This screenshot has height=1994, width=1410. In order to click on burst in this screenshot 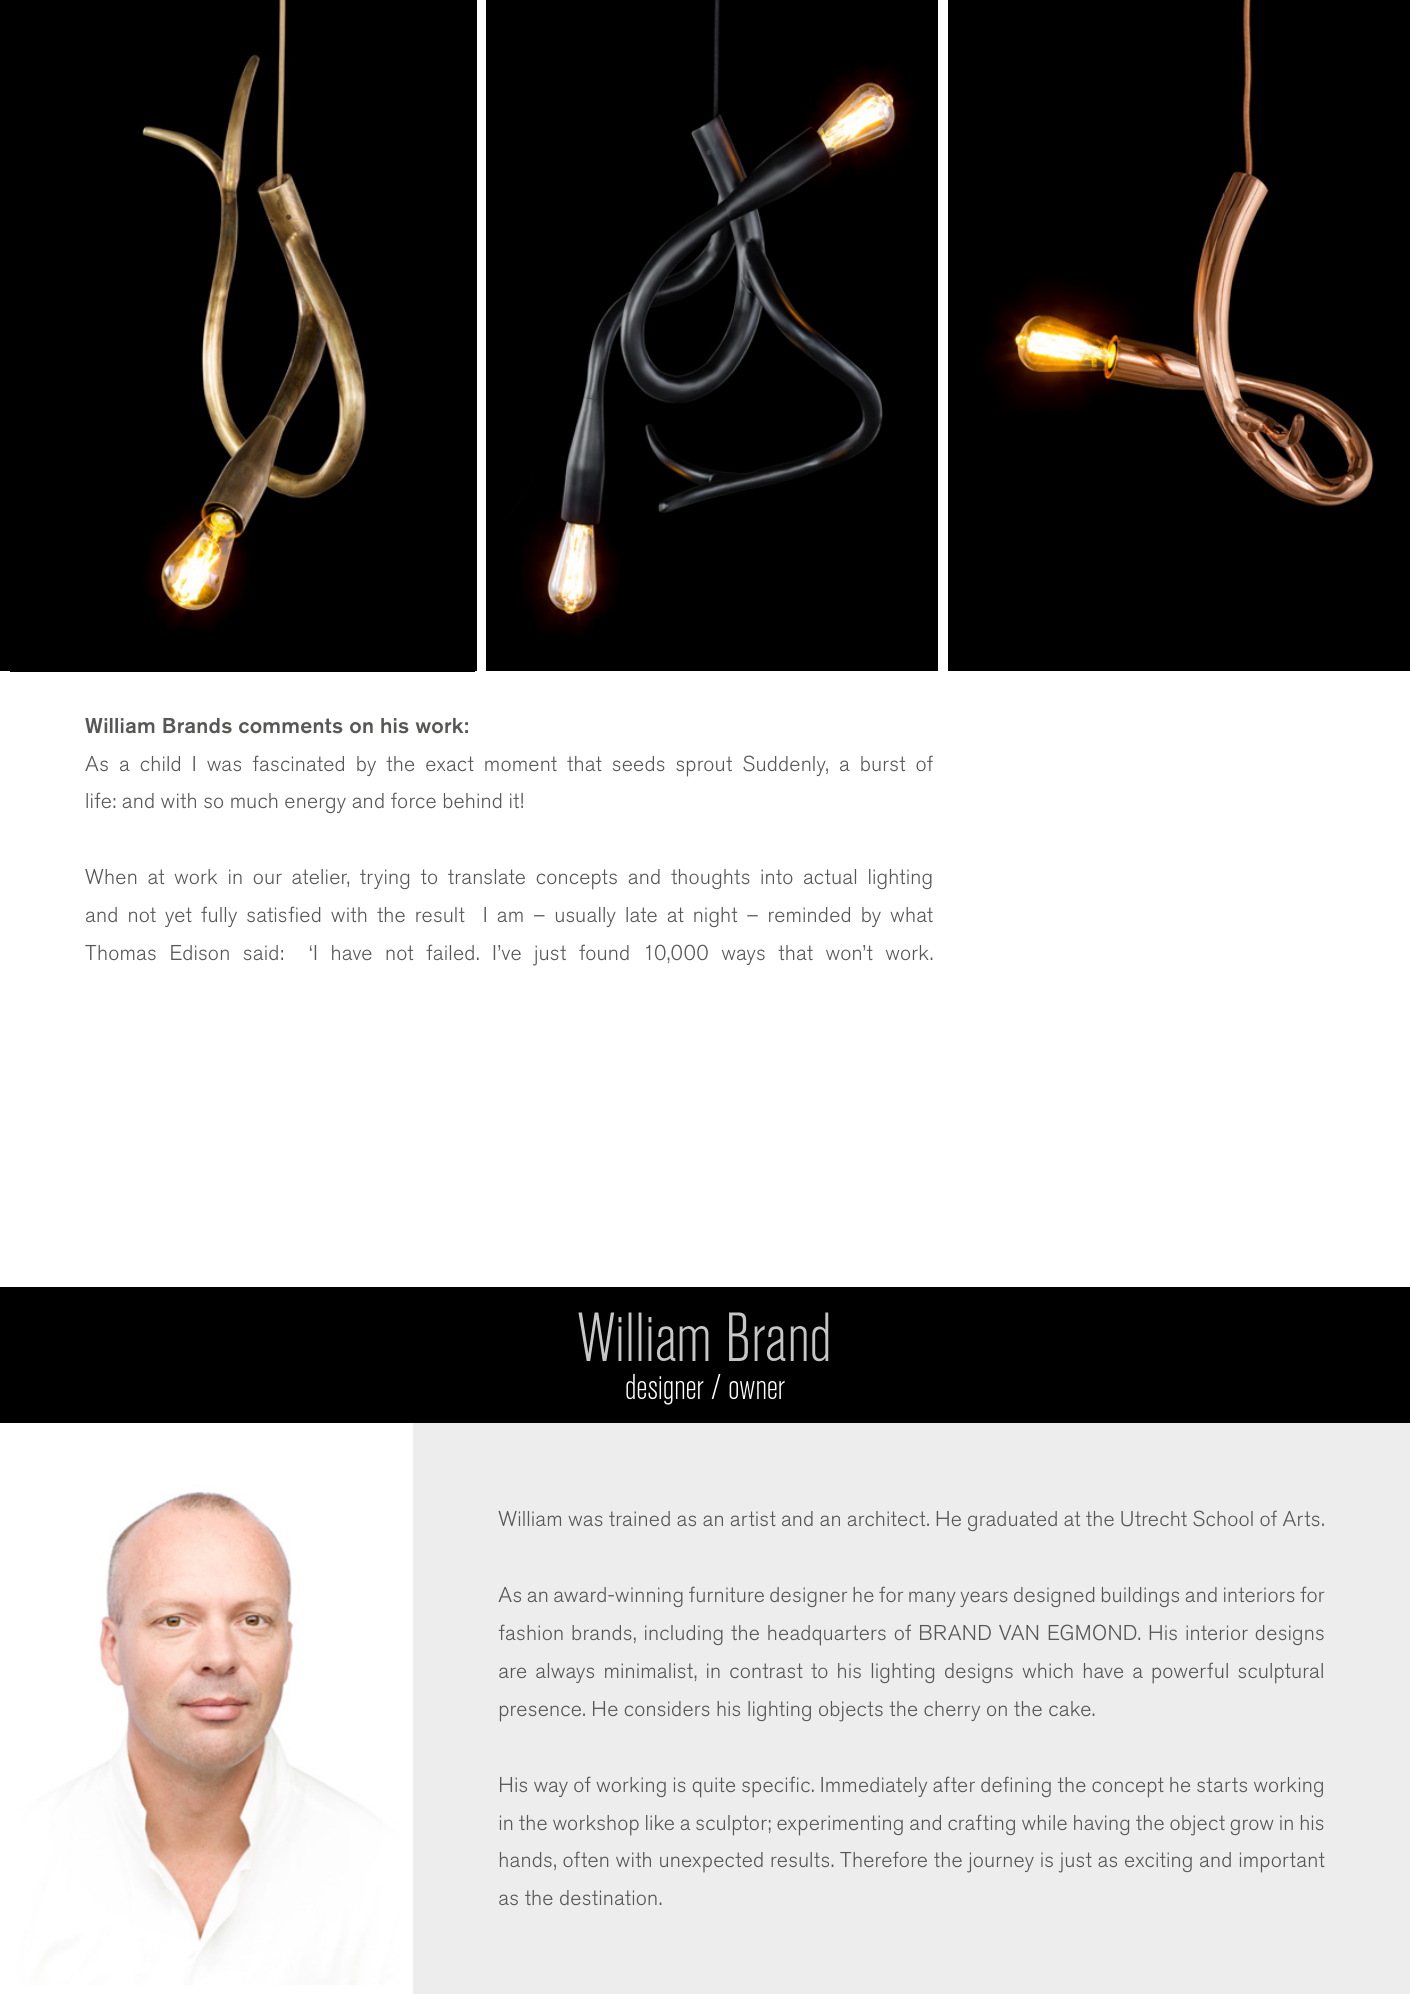, I will do `click(883, 763)`.
